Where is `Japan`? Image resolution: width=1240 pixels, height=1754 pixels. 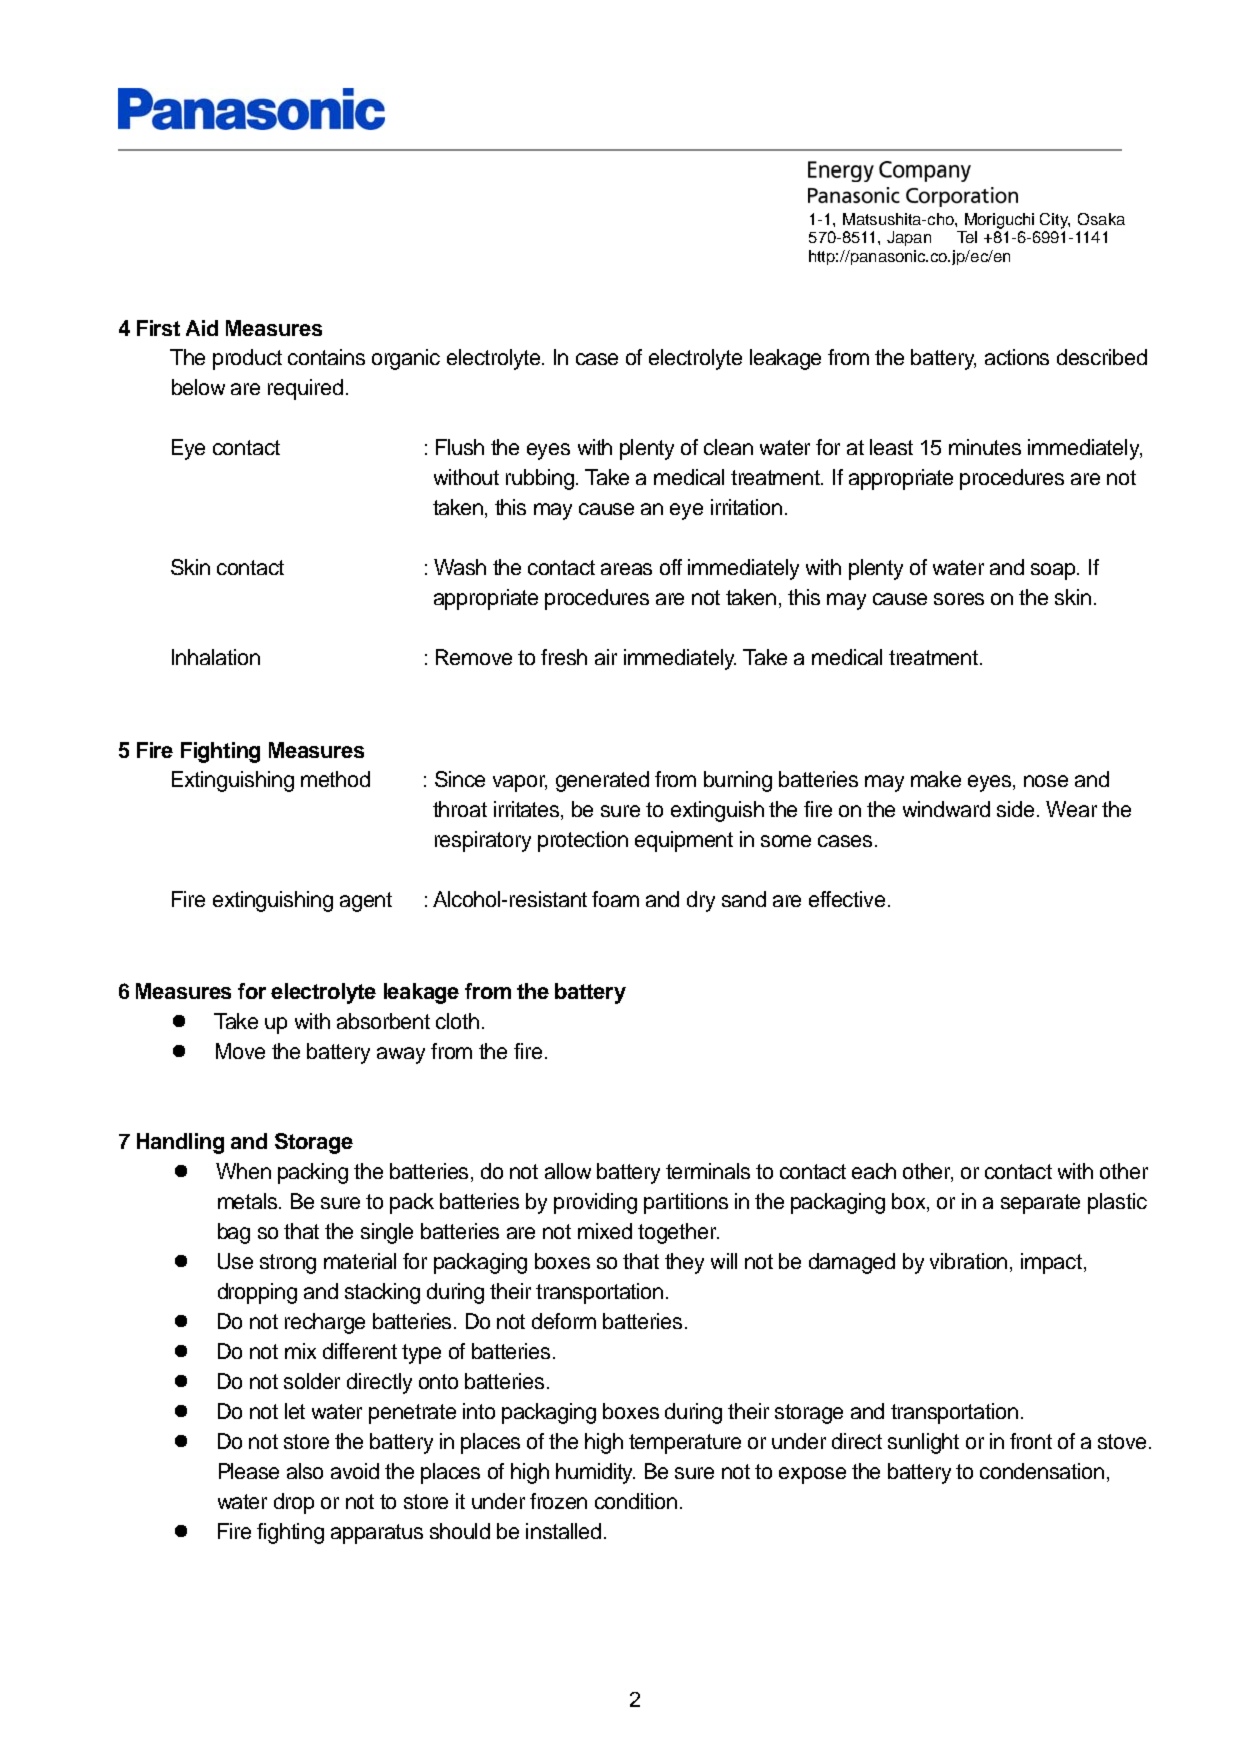
Japan is located at coordinates (909, 238).
